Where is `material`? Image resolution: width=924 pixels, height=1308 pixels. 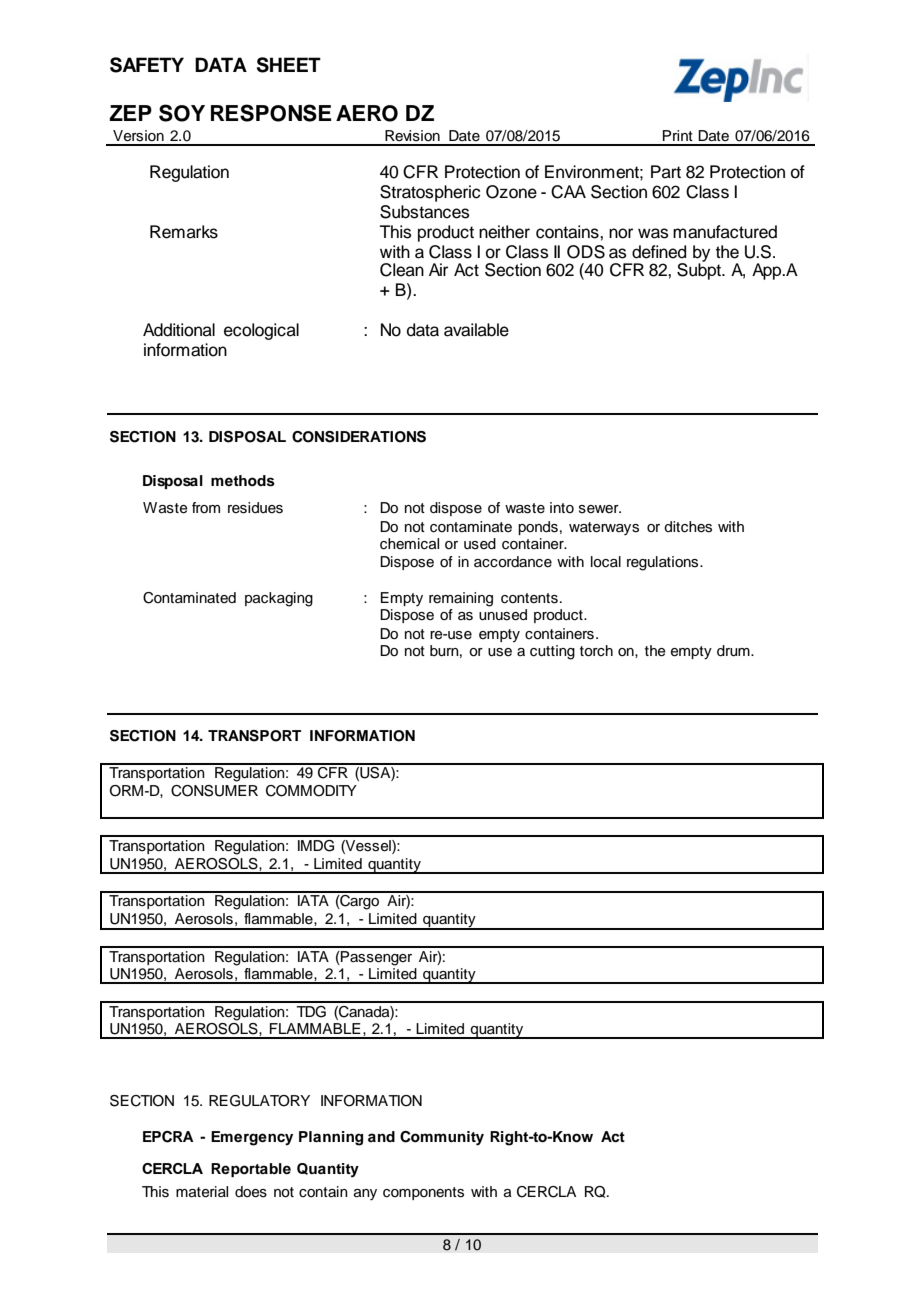 material is located at coordinates (202, 1192).
